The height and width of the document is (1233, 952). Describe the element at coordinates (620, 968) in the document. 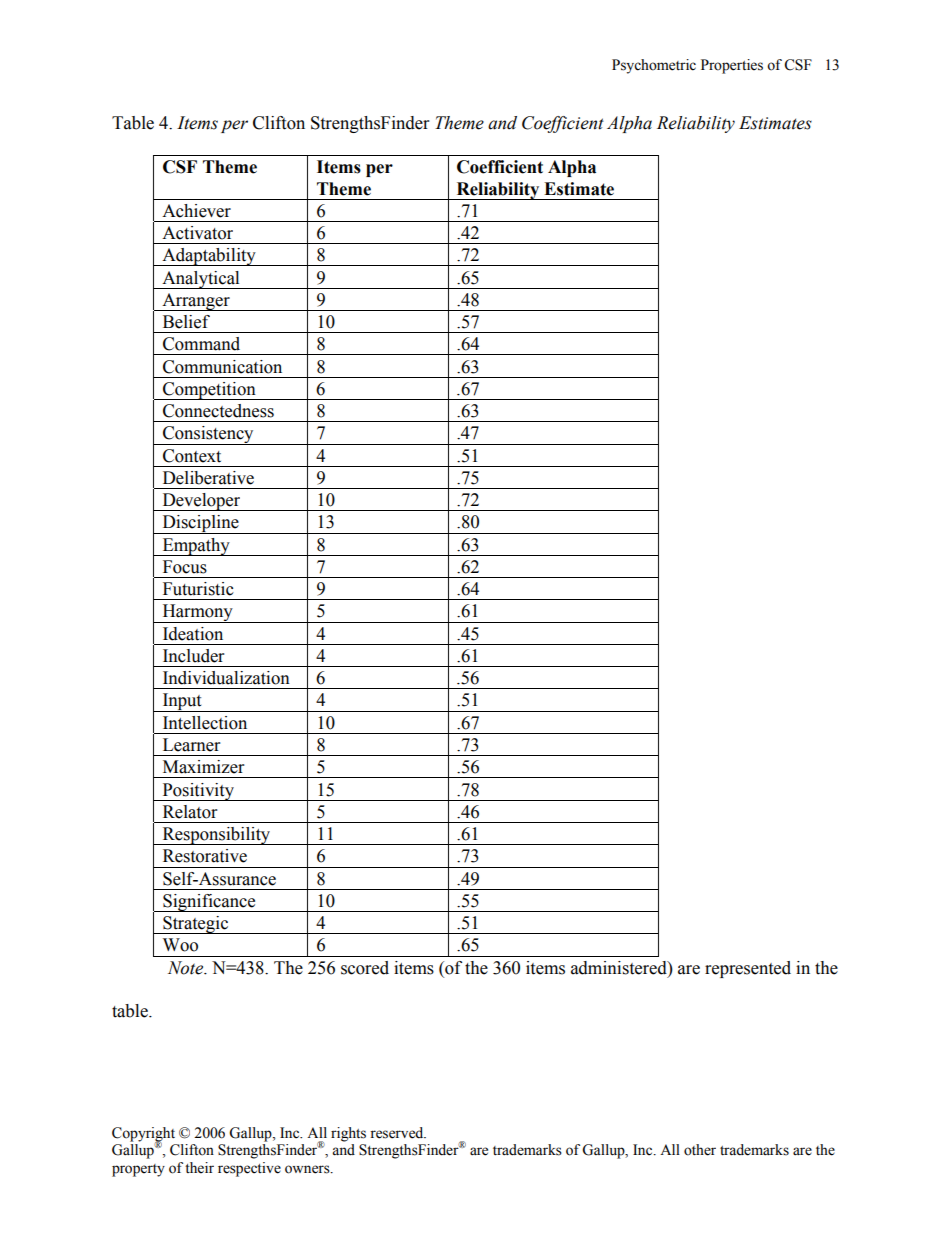

I see `administered` at that location.
